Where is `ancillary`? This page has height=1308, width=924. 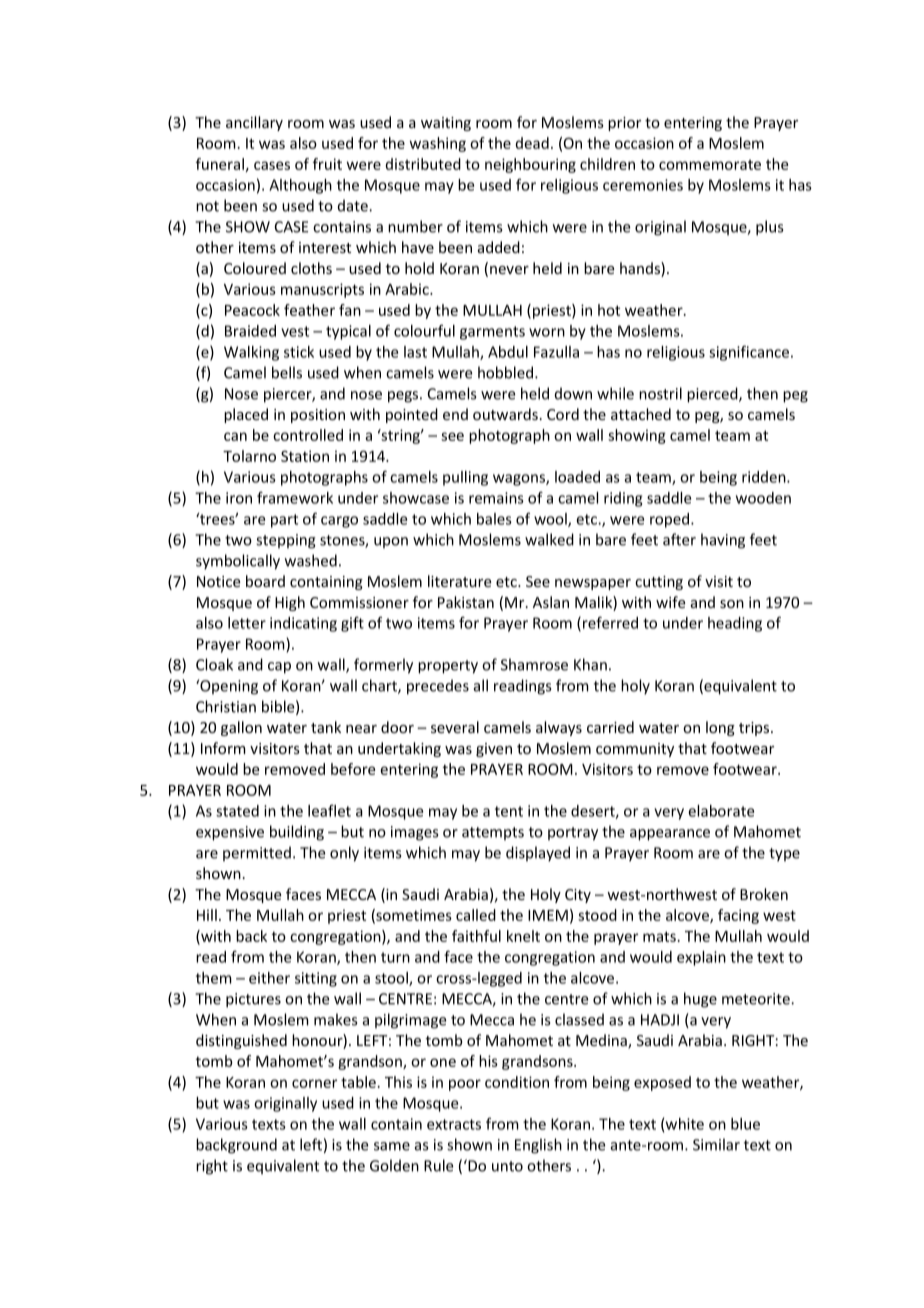 ancillary is located at coordinates (254, 123).
